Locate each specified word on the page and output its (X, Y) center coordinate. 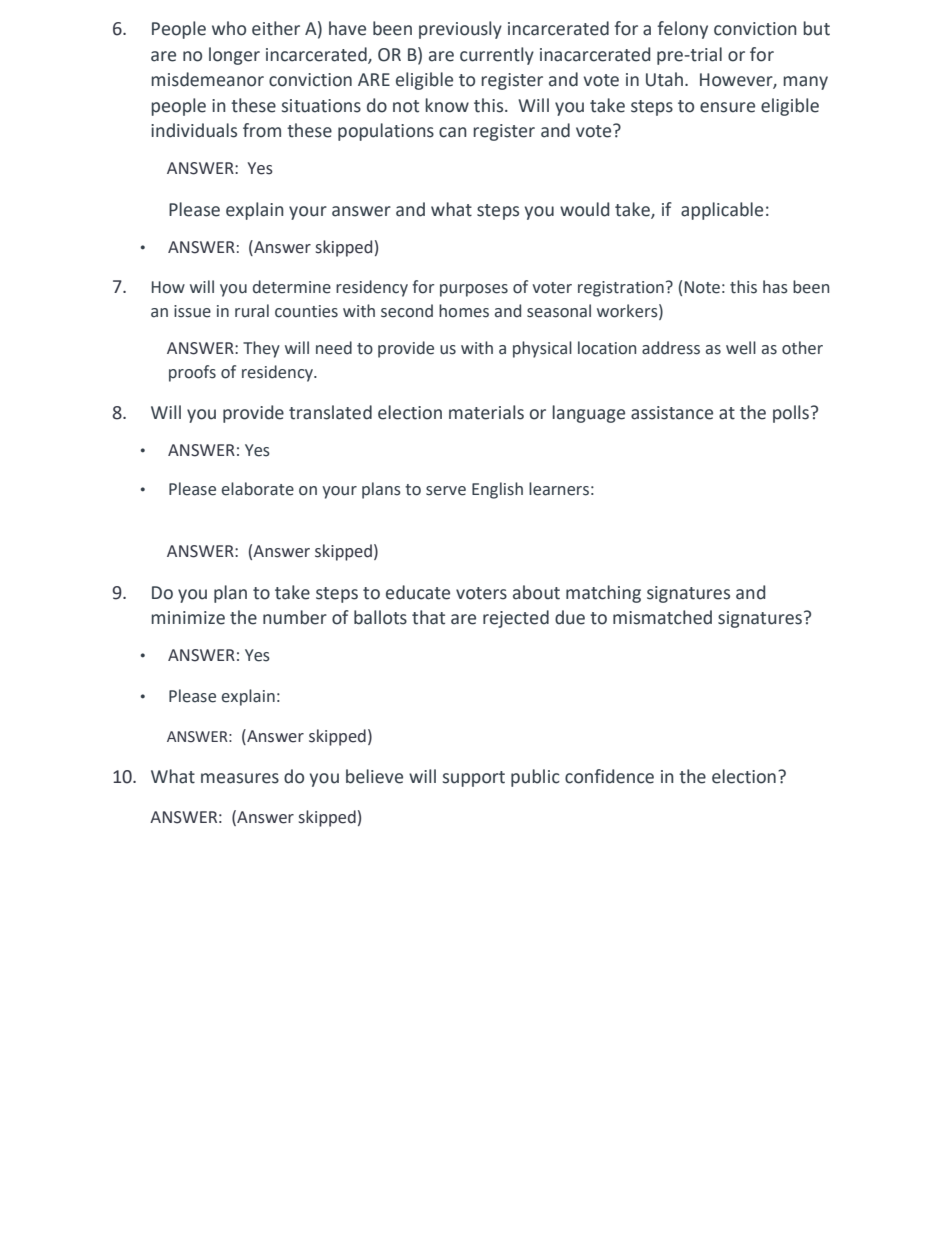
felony (682, 30)
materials (486, 412)
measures (240, 778)
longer (234, 56)
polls (792, 414)
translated (330, 412)
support (474, 779)
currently (497, 56)
